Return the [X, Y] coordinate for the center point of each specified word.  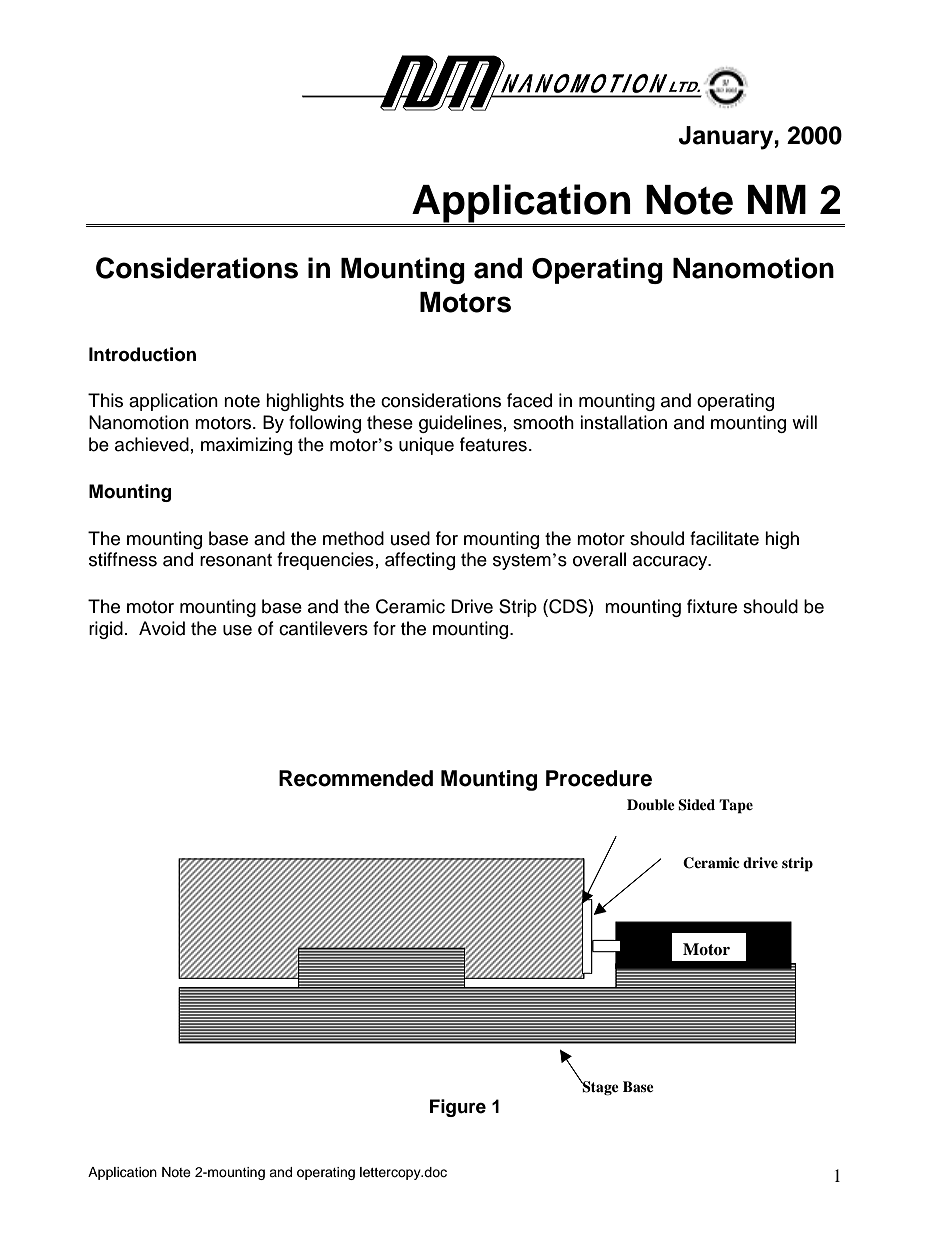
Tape [736, 806]
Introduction [142, 354]
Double [651, 804]
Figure [458, 1108]
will [804, 422]
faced [529, 400]
